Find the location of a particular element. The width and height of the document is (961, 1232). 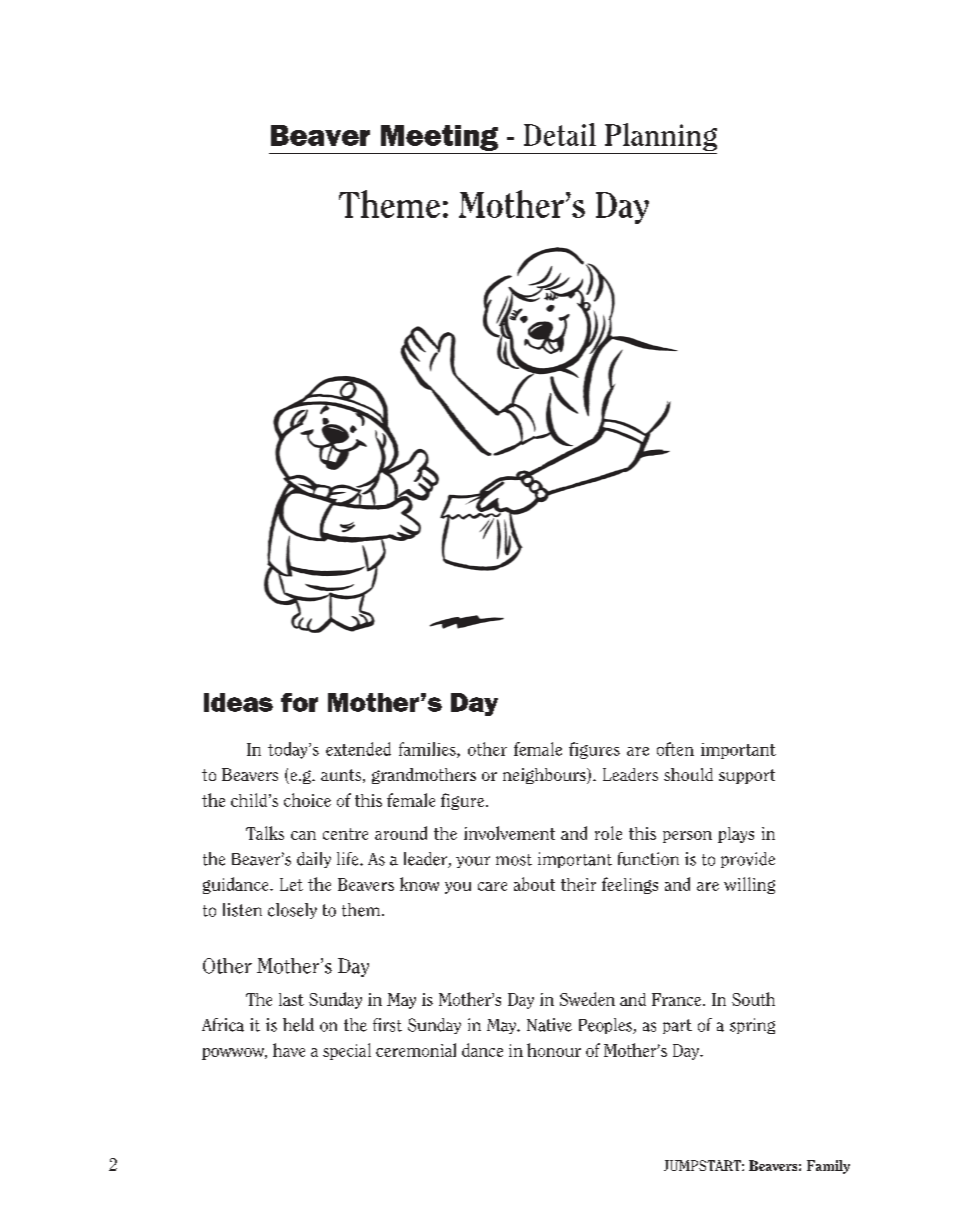

Meeting is located at coordinates (439, 138).
